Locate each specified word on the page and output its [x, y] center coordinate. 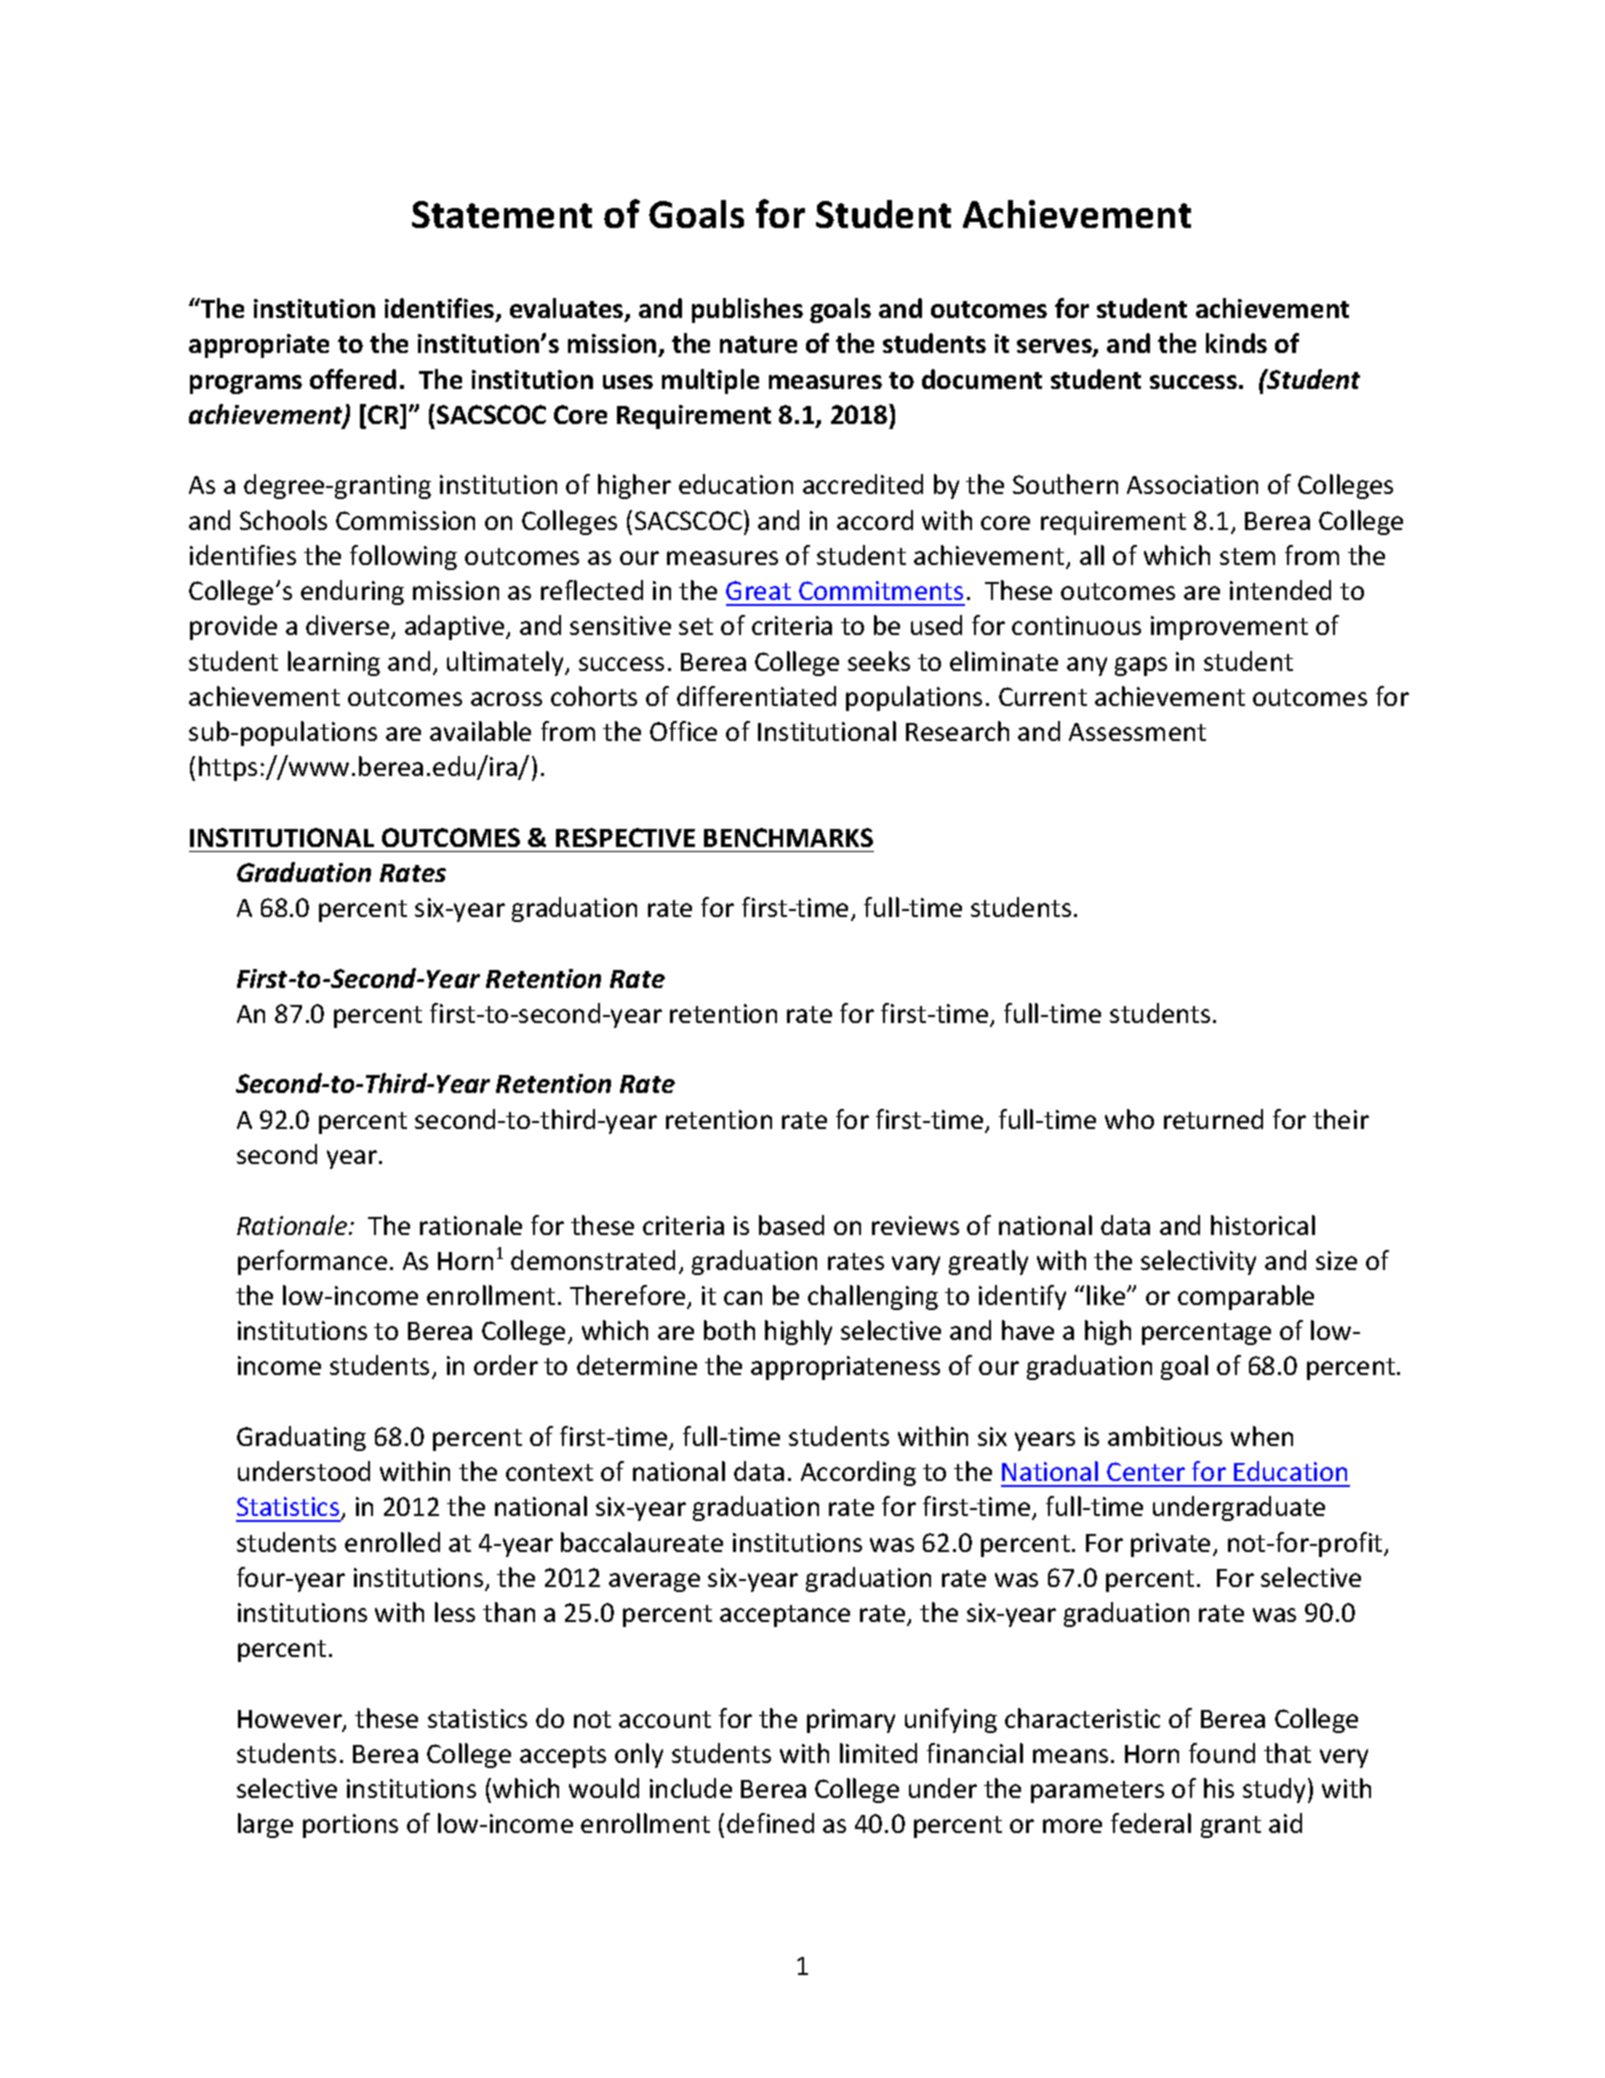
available [480, 731]
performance [312, 1262]
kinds [1236, 343]
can [743, 1298]
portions [350, 1826]
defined [770, 1823]
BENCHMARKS [788, 837]
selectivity [1198, 1262]
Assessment [1137, 732]
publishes [747, 310]
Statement [502, 214]
